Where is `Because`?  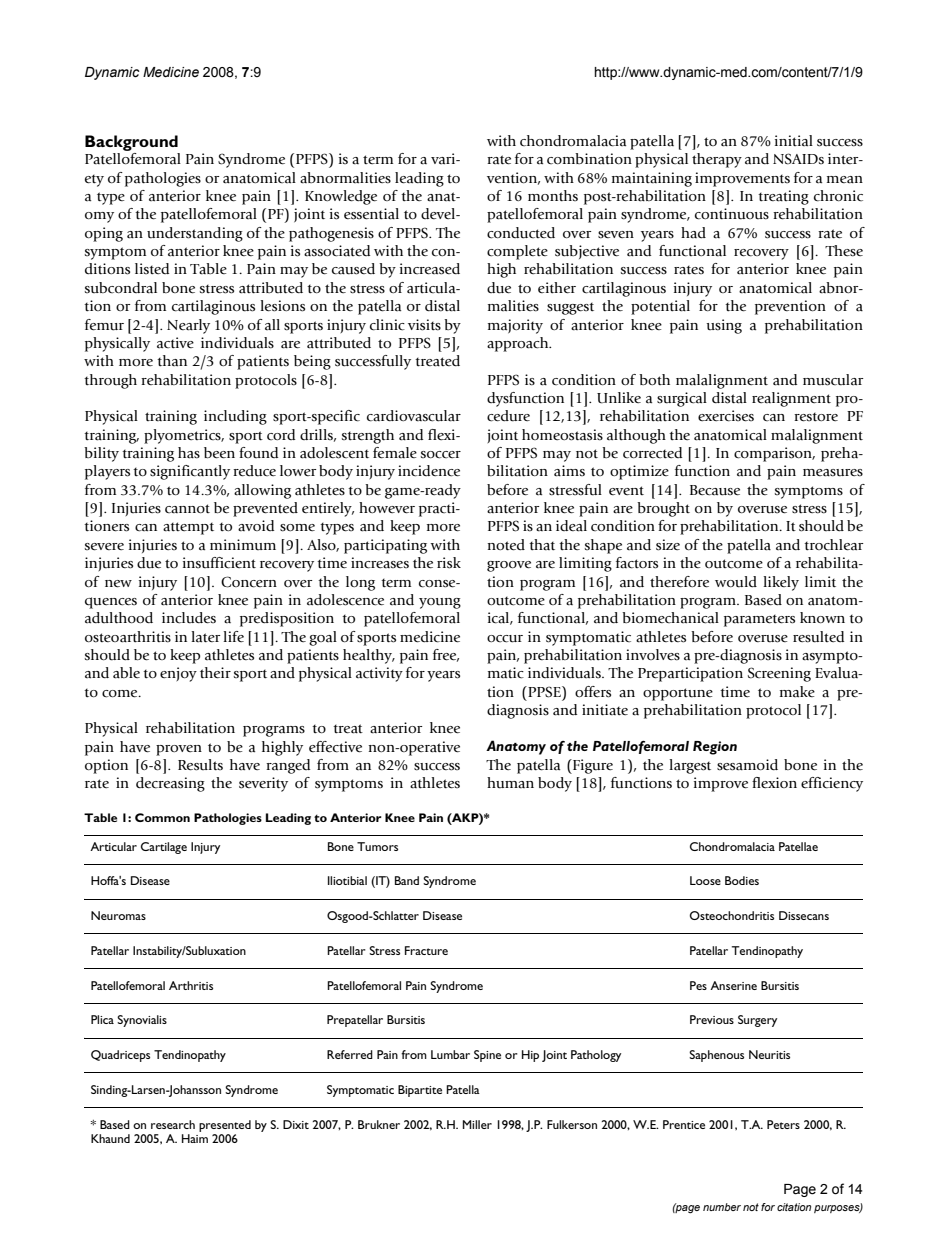 Because is located at coordinates (715, 490).
